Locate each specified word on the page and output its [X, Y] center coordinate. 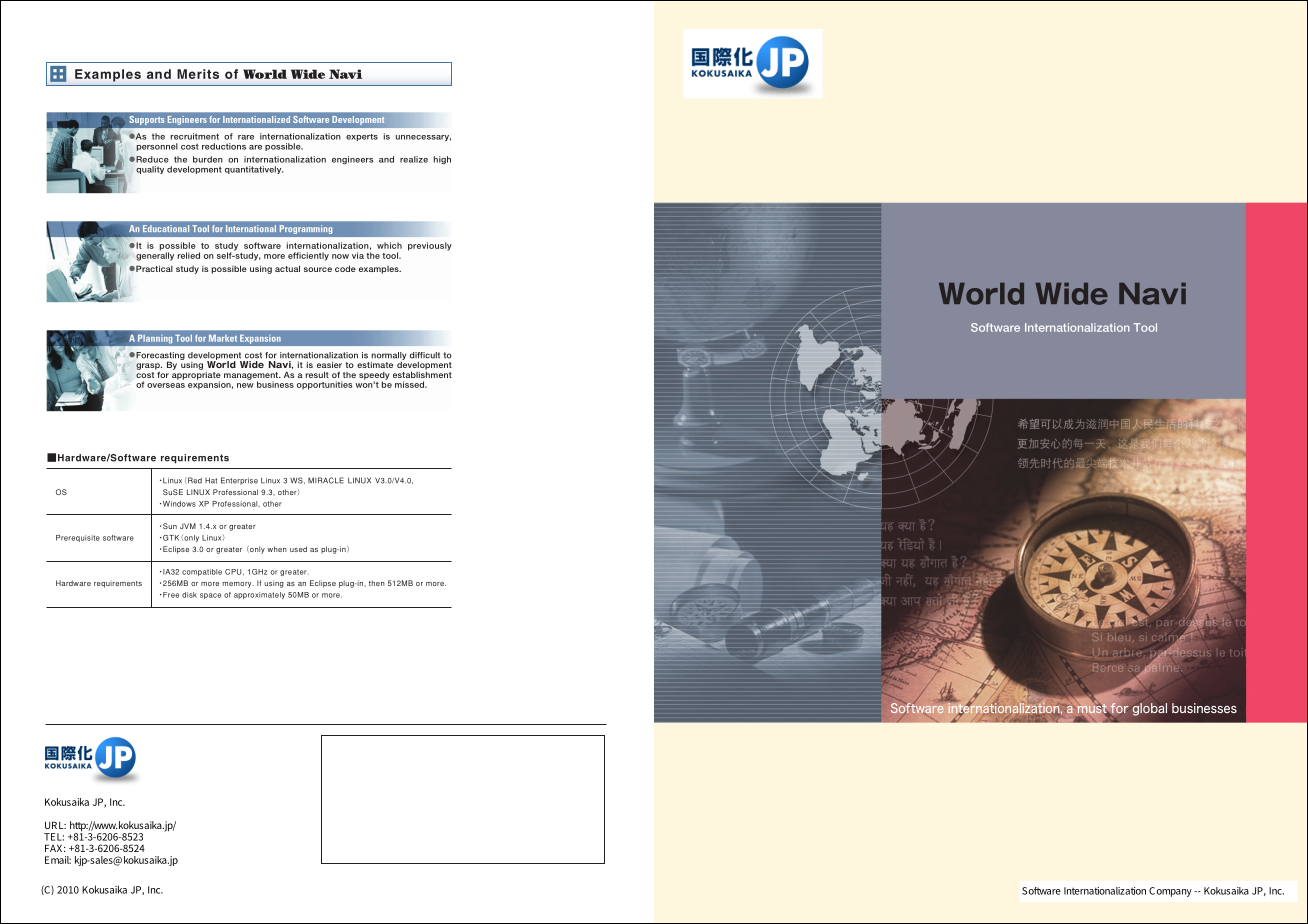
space [210, 596]
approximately [259, 595]
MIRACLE [326, 480]
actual [287, 268]
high [442, 160]
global [1149, 709]
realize [414, 159]
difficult [425, 355]
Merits [198, 74]
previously [430, 246]
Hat [211, 480]
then [377, 583]
